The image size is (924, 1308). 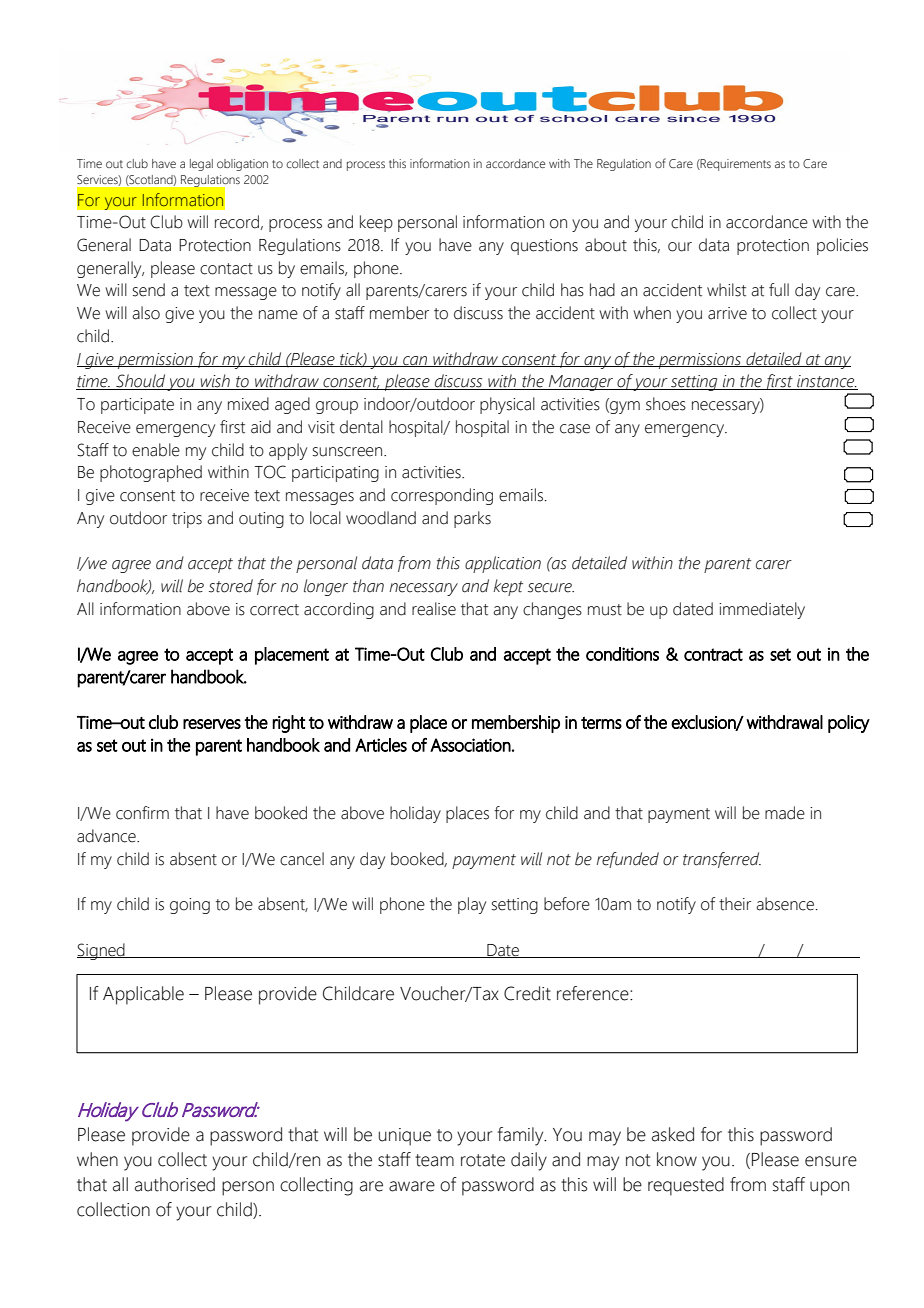 I want to click on legal, so click(x=201, y=165).
